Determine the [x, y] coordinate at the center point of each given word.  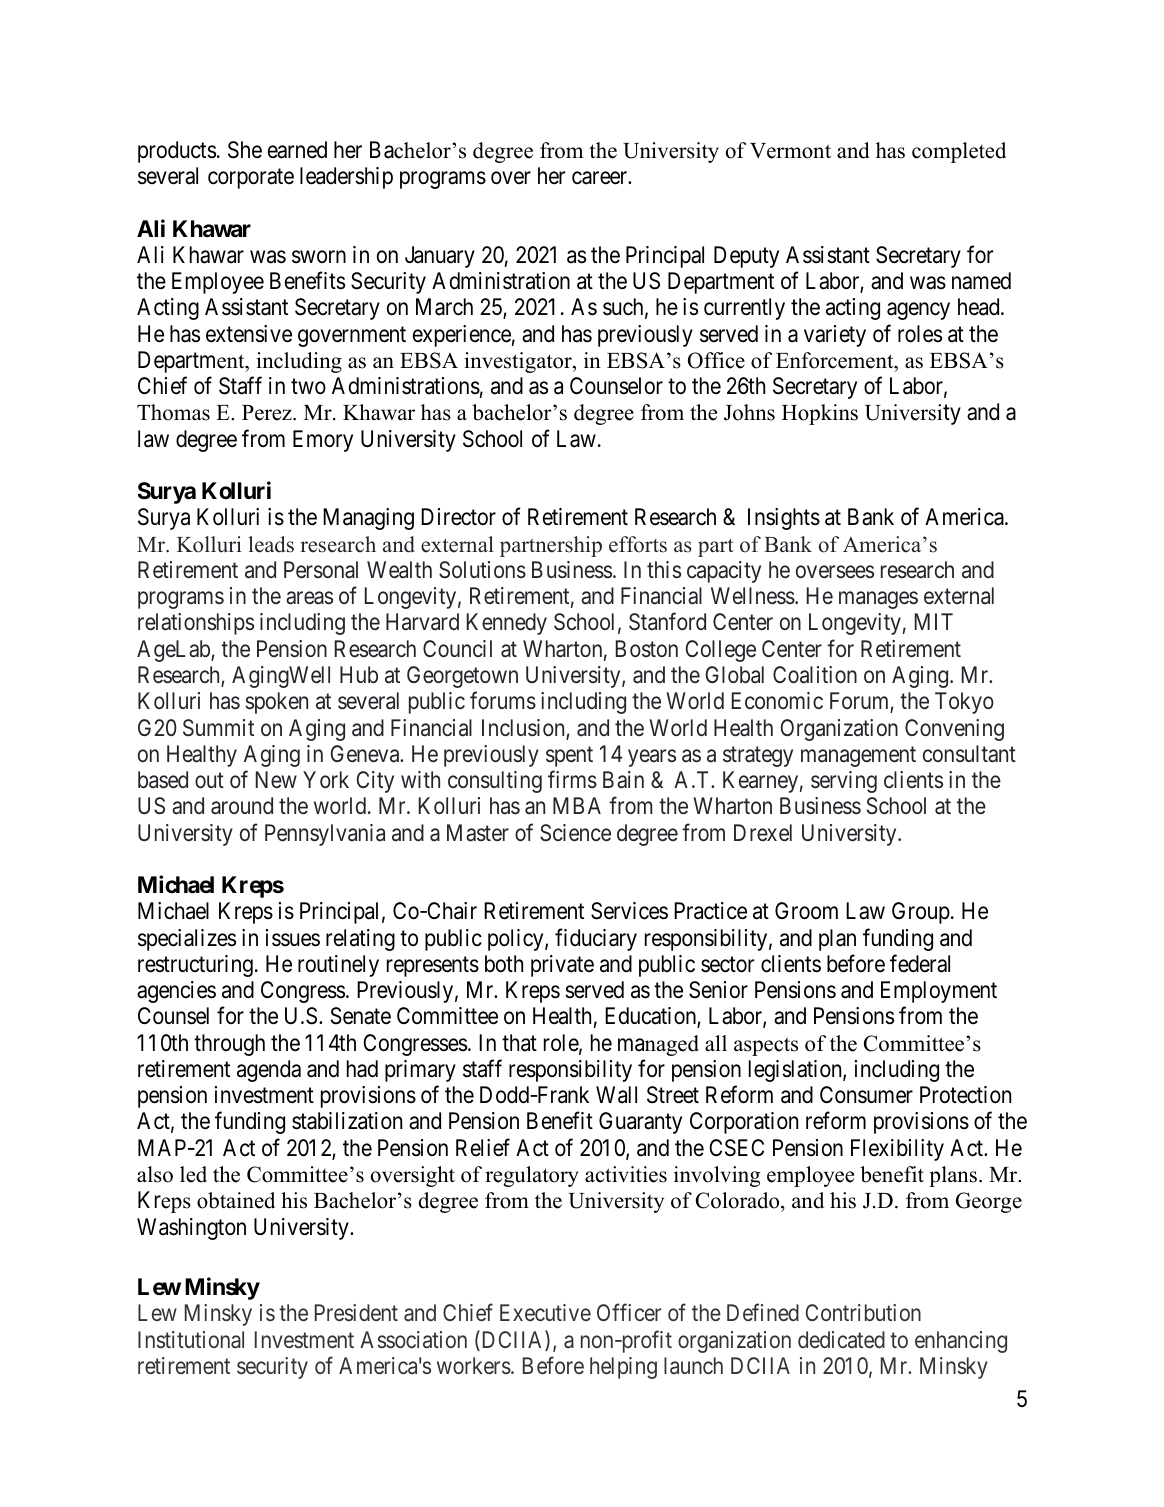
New [276, 779]
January [440, 257]
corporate [251, 179]
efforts [638, 544]
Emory [323, 441]
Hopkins [820, 414]
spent [569, 757]
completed [959, 152]
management [858, 757]
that [519, 1043]
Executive [545, 1312]
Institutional [191, 1340]
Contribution [863, 1312]
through [229, 1045]
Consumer [866, 1095]
